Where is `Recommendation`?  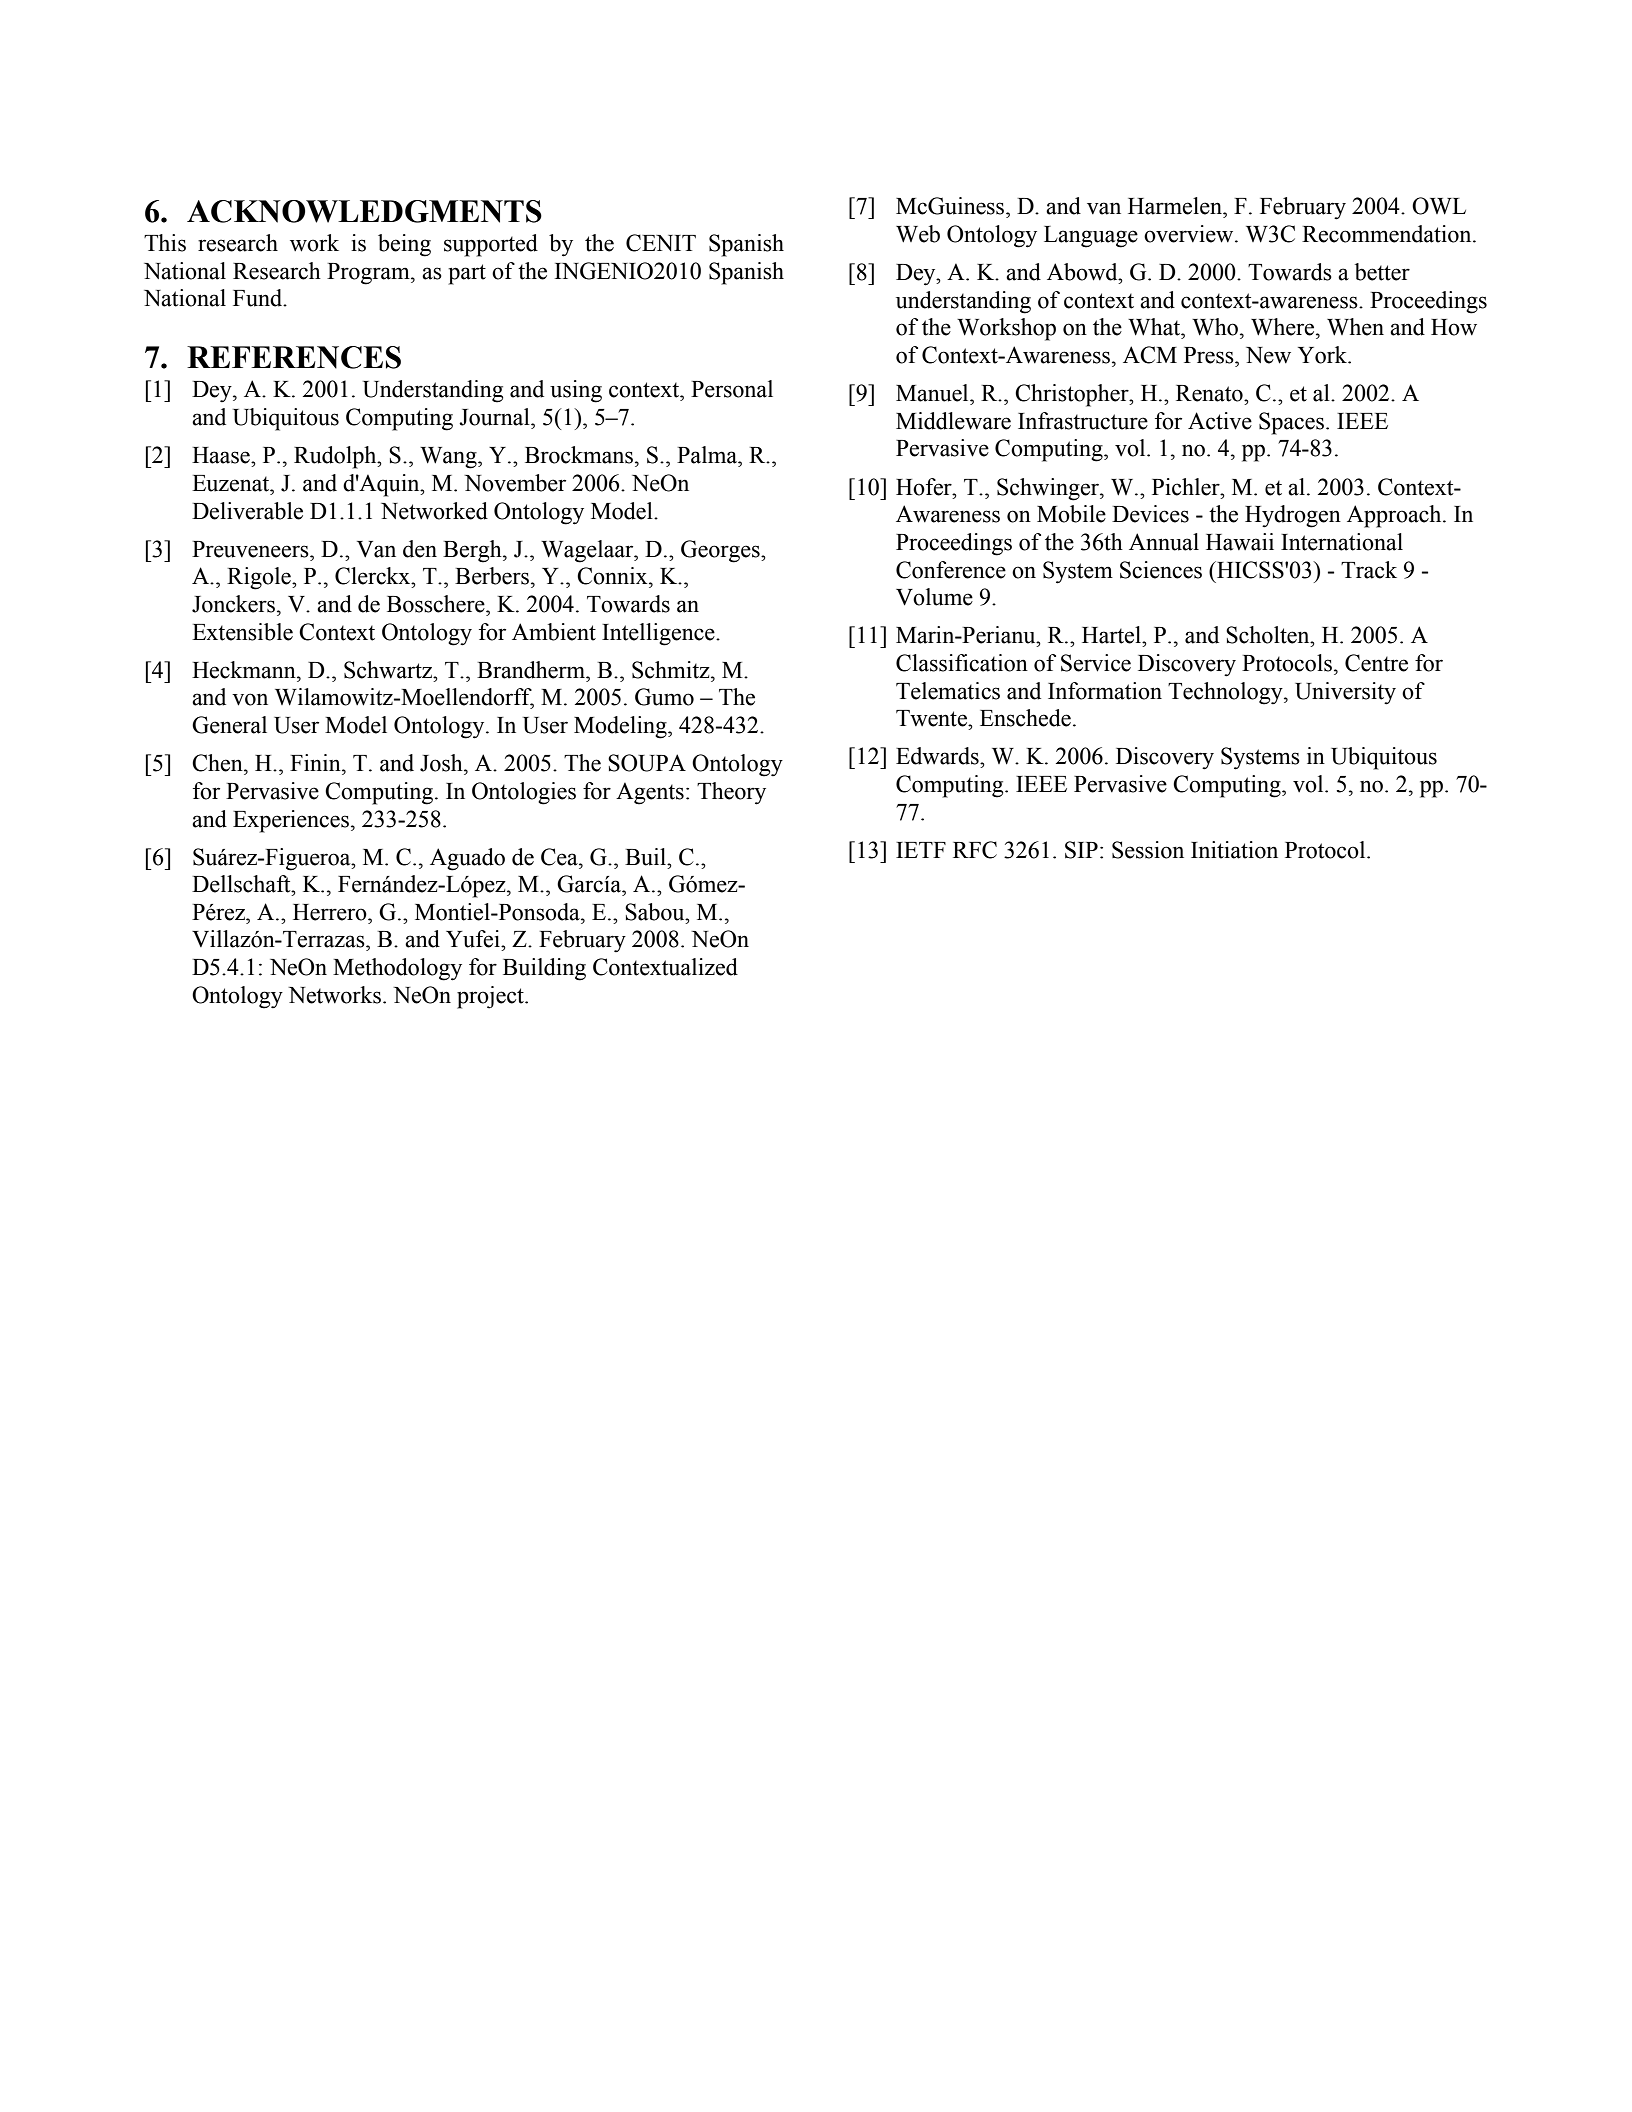 Recommendation is located at coordinates (1388, 234).
